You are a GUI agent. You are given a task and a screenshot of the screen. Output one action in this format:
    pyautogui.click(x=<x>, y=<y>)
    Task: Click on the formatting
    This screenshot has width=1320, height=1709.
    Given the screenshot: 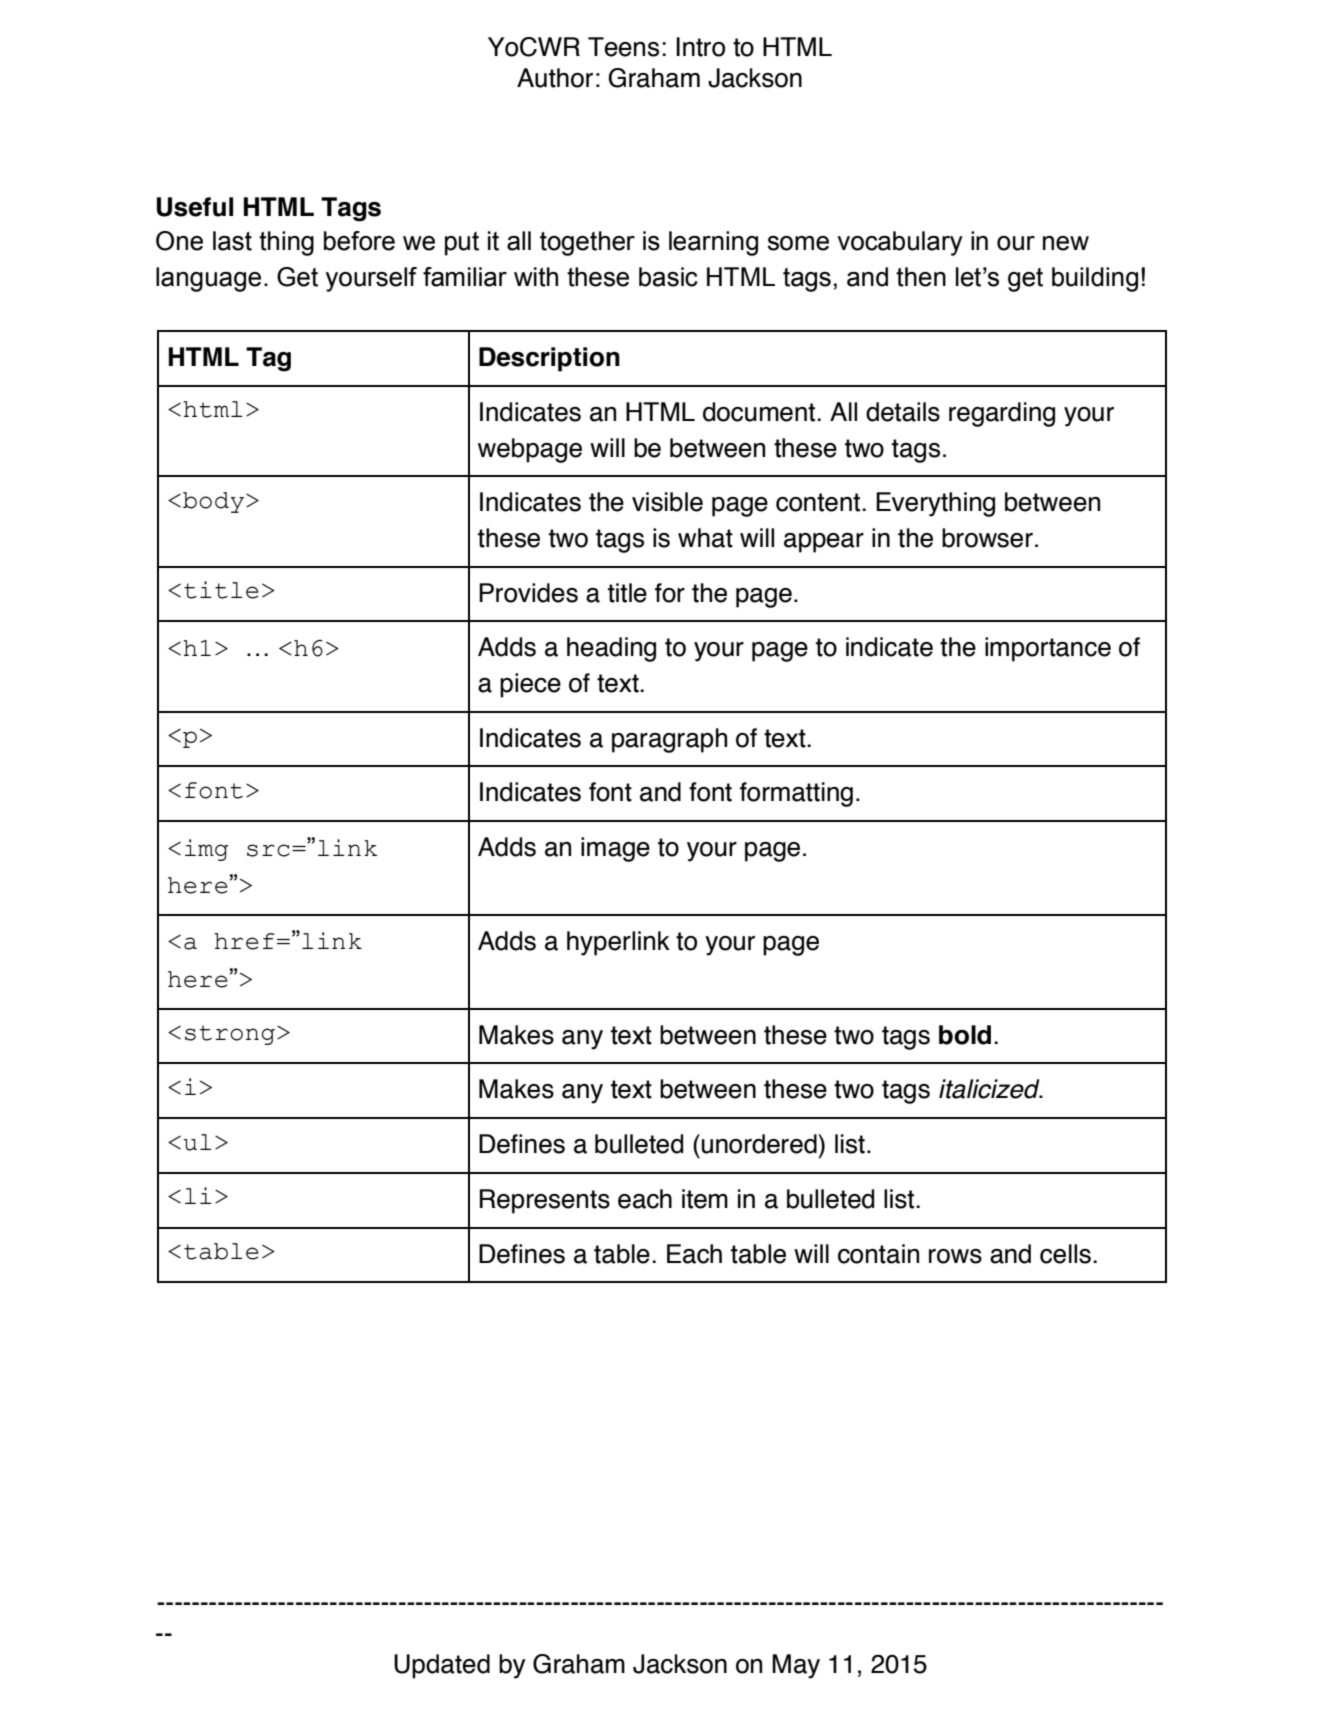 What is the action you would take?
    pyautogui.click(x=796, y=794)
